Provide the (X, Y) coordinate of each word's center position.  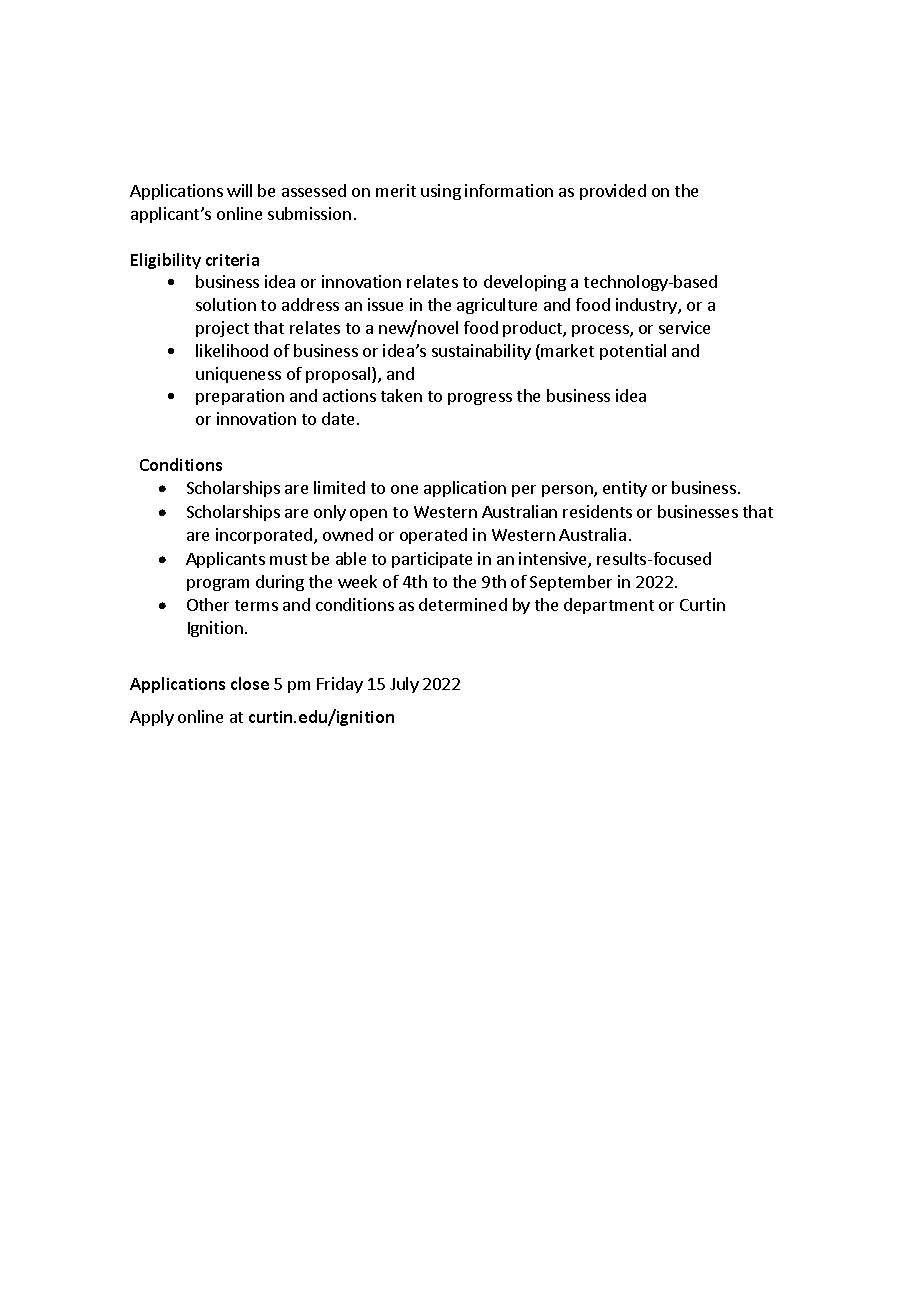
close (250, 683)
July (404, 685)
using (441, 192)
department (609, 606)
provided (613, 192)
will (239, 190)
